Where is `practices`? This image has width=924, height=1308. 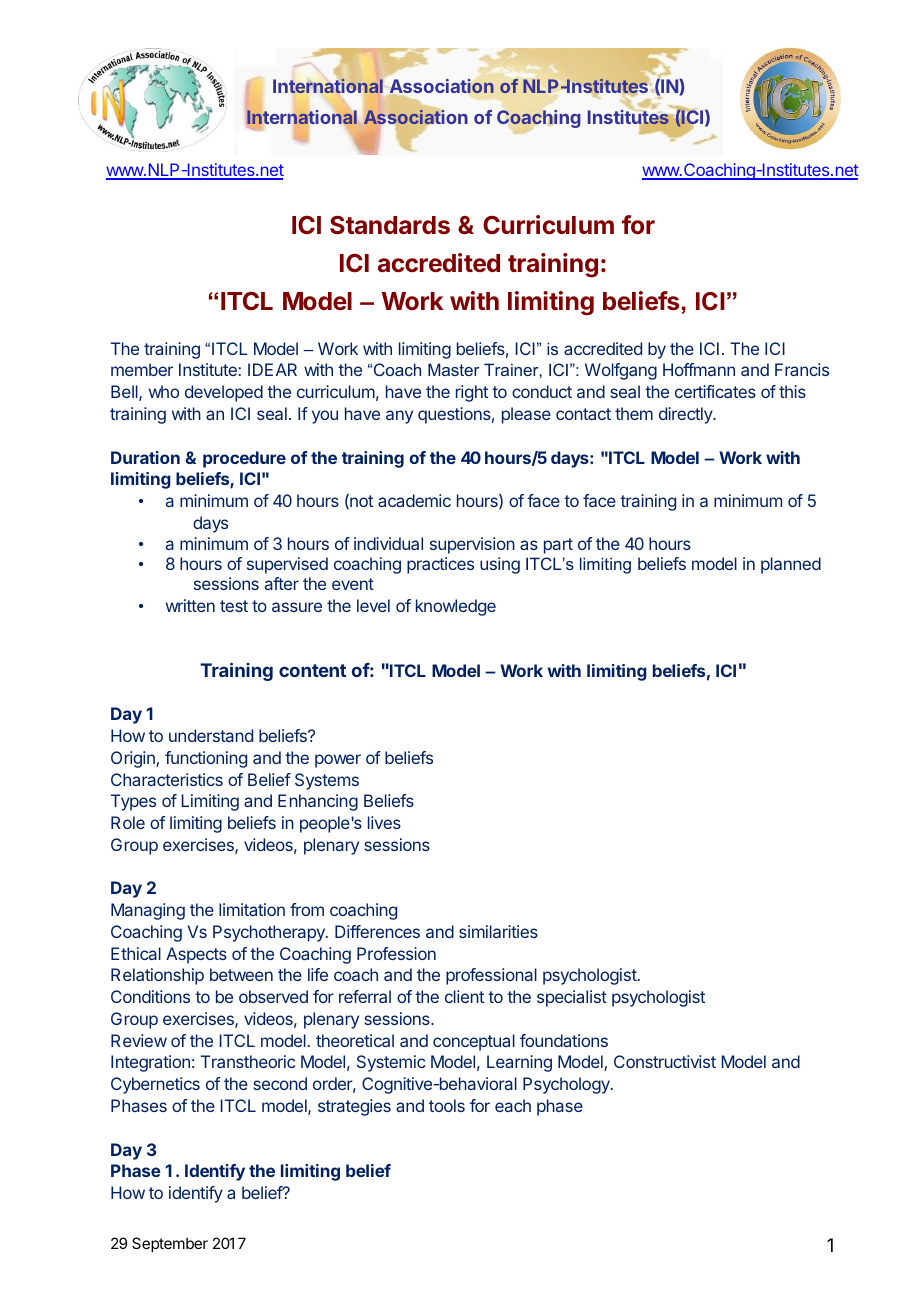
practices is located at coordinates (440, 565).
